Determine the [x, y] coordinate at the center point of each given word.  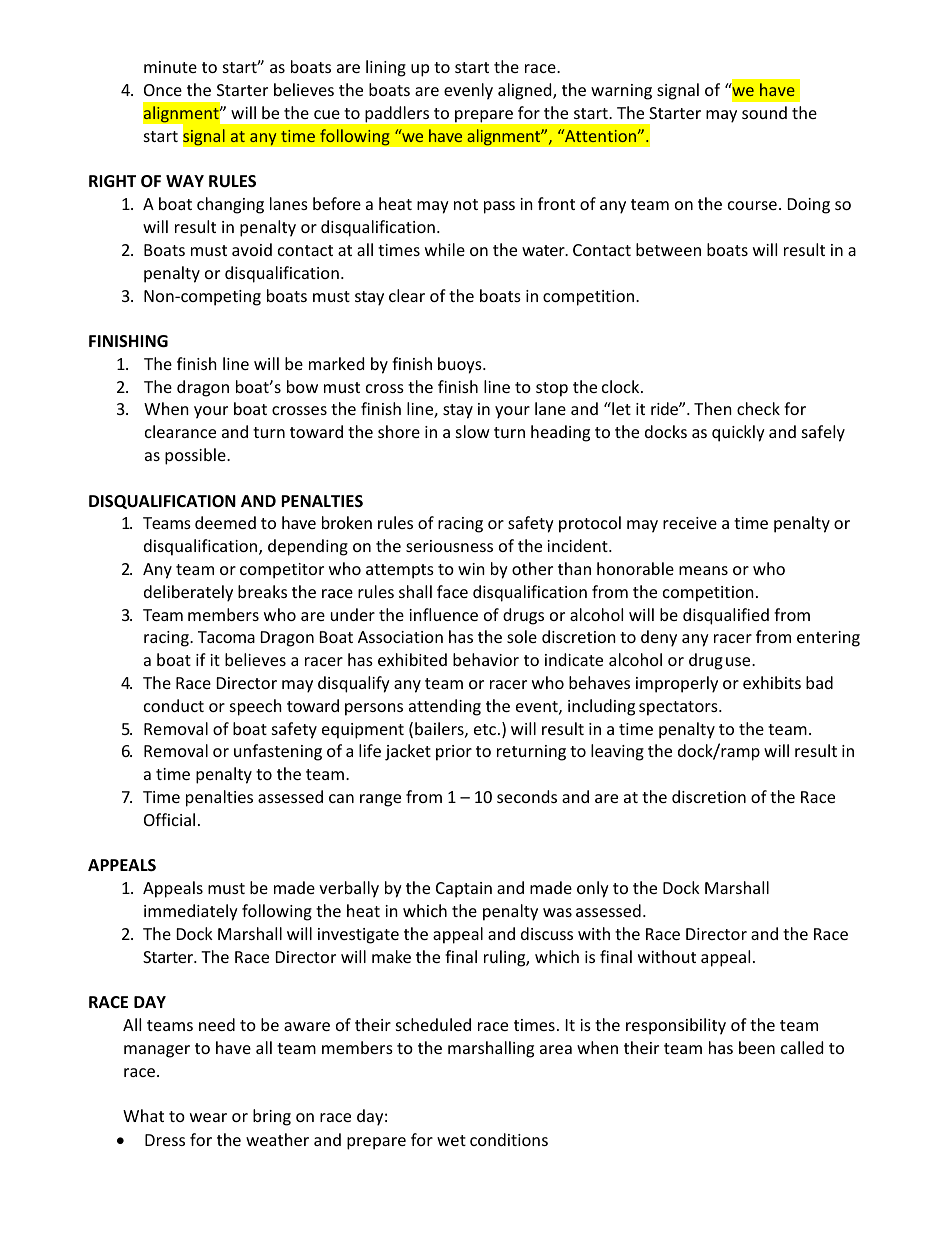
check [758, 408]
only [593, 889]
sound [764, 112]
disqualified [726, 616]
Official [169, 819]
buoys [461, 365]
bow [302, 386]
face [452, 591]
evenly [468, 91]
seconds [527, 796]
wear [208, 1117]
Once [163, 90]
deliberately [188, 593]
